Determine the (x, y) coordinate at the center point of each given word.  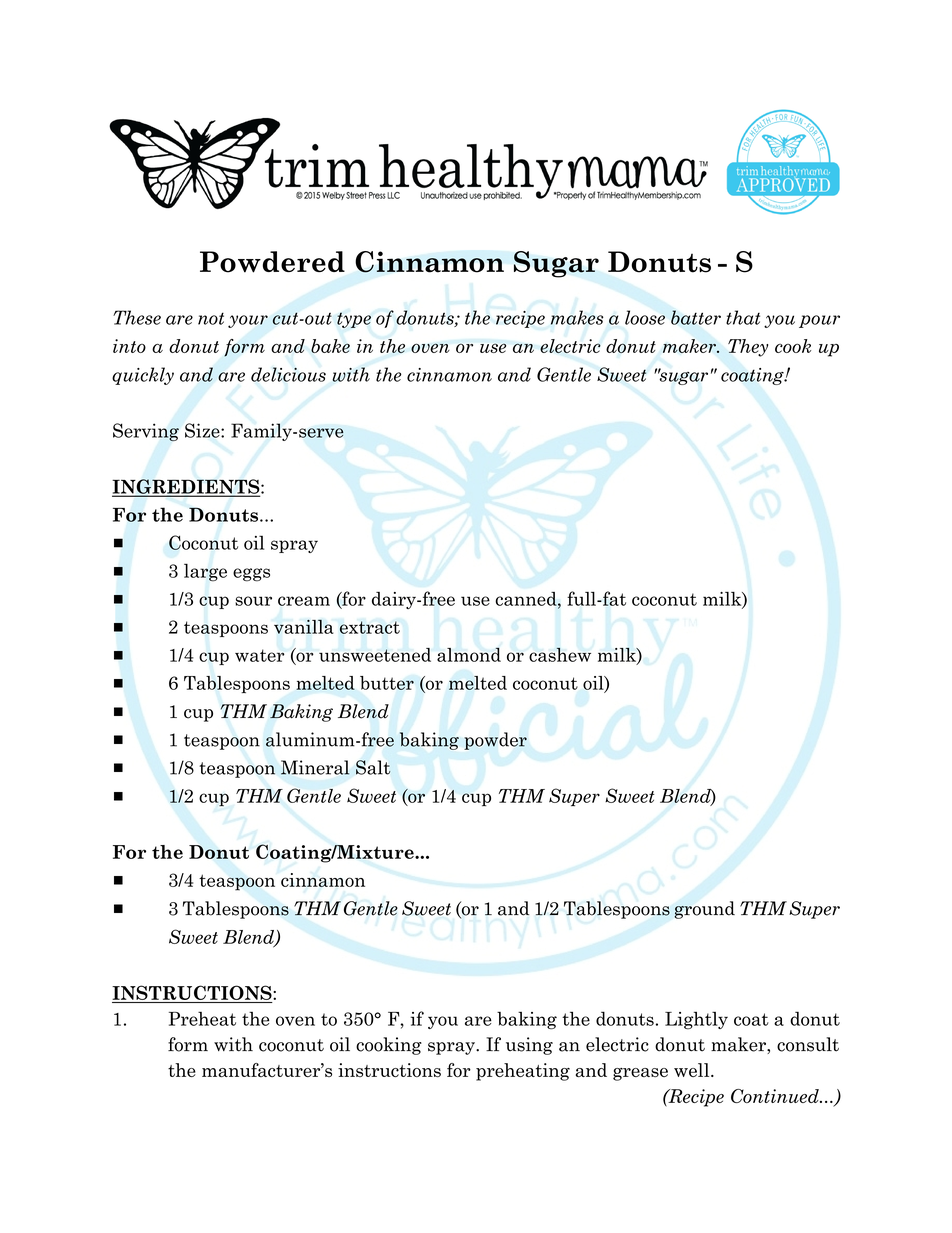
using (529, 1046)
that (743, 317)
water (259, 655)
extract (370, 627)
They (748, 348)
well (693, 1070)
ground (704, 910)
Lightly (696, 1020)
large (205, 572)
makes (577, 317)
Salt (373, 767)
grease (640, 1074)
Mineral (315, 767)
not (211, 318)
